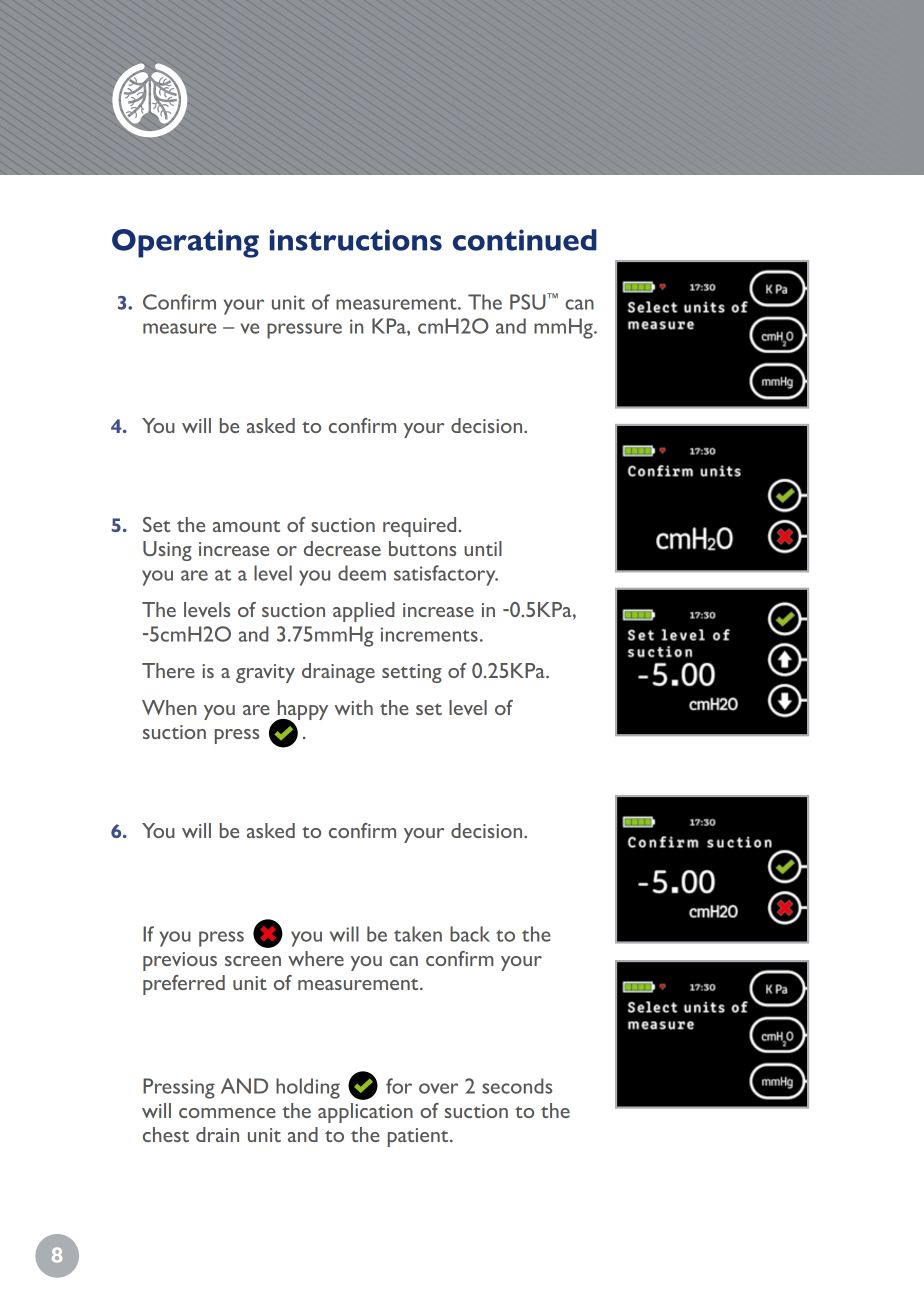 This screenshot has height=1311, width=924. What do you see at coordinates (246, 526) in the screenshot?
I see `amount` at bounding box center [246, 526].
